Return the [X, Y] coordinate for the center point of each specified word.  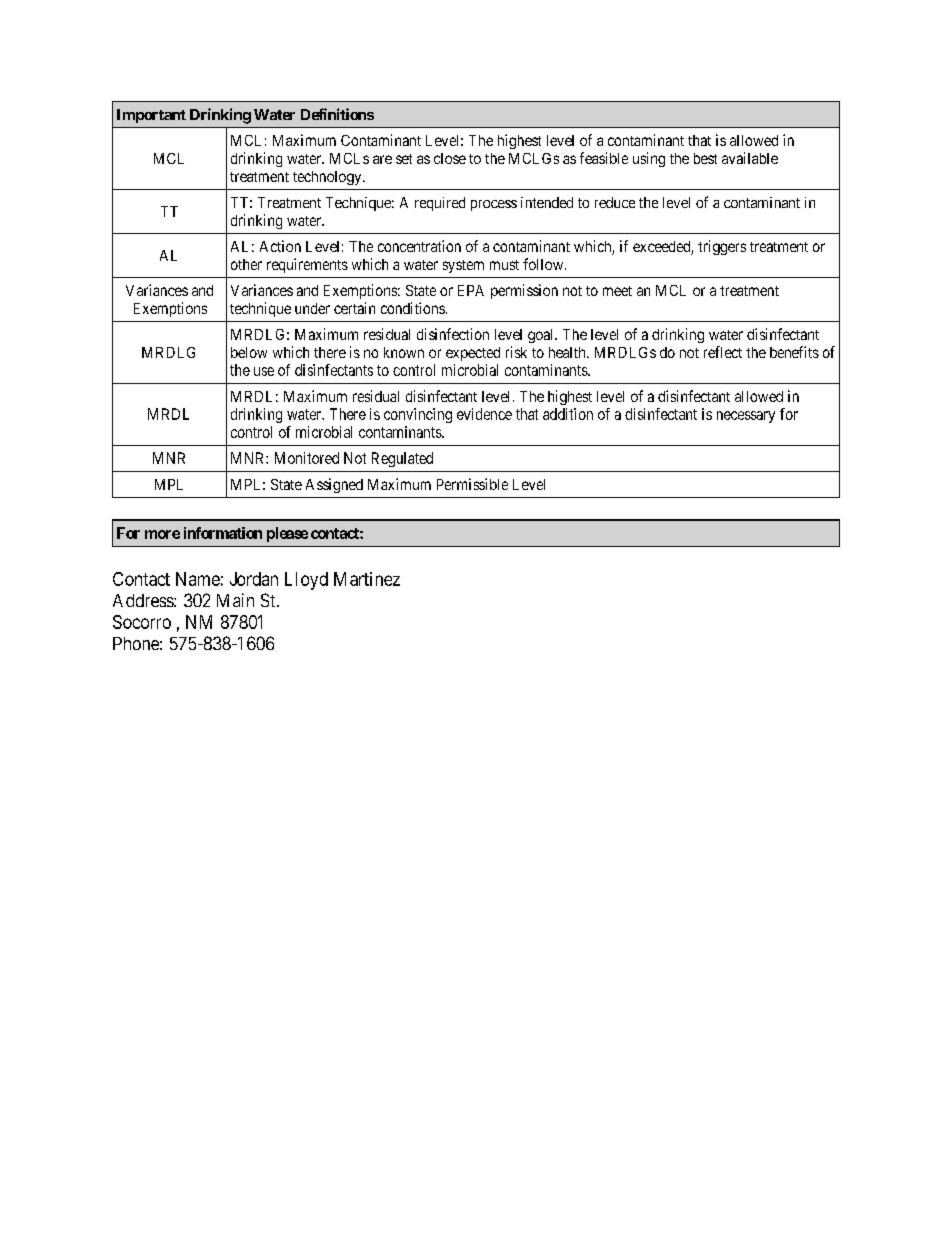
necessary [746, 417]
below [249, 352]
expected [473, 354]
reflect [723, 352]
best [705, 158]
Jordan [254, 579]
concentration [419, 246]
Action [280, 246]
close [450, 158]
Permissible [472, 484]
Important [151, 116]
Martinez [367, 579]
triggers [722, 247]
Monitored [307, 458]
